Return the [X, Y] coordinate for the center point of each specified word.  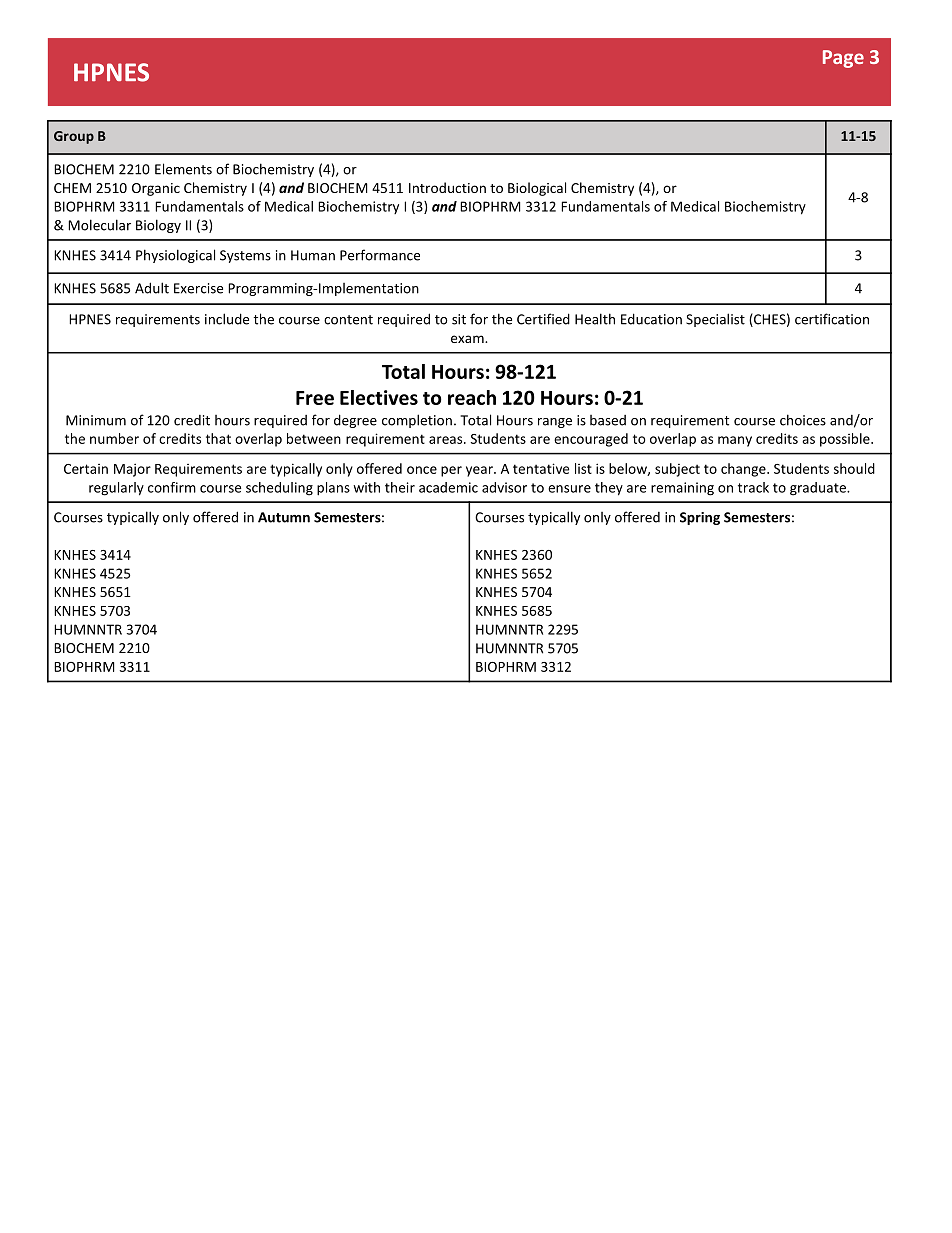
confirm [172, 487]
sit [459, 319]
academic [448, 487]
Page [843, 59]
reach [472, 397]
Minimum [96, 420]
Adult [152, 288]
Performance [380, 255]
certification [832, 319]
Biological [537, 189]
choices [803, 420]
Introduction [447, 187]
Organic [156, 189]
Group [74, 137]
